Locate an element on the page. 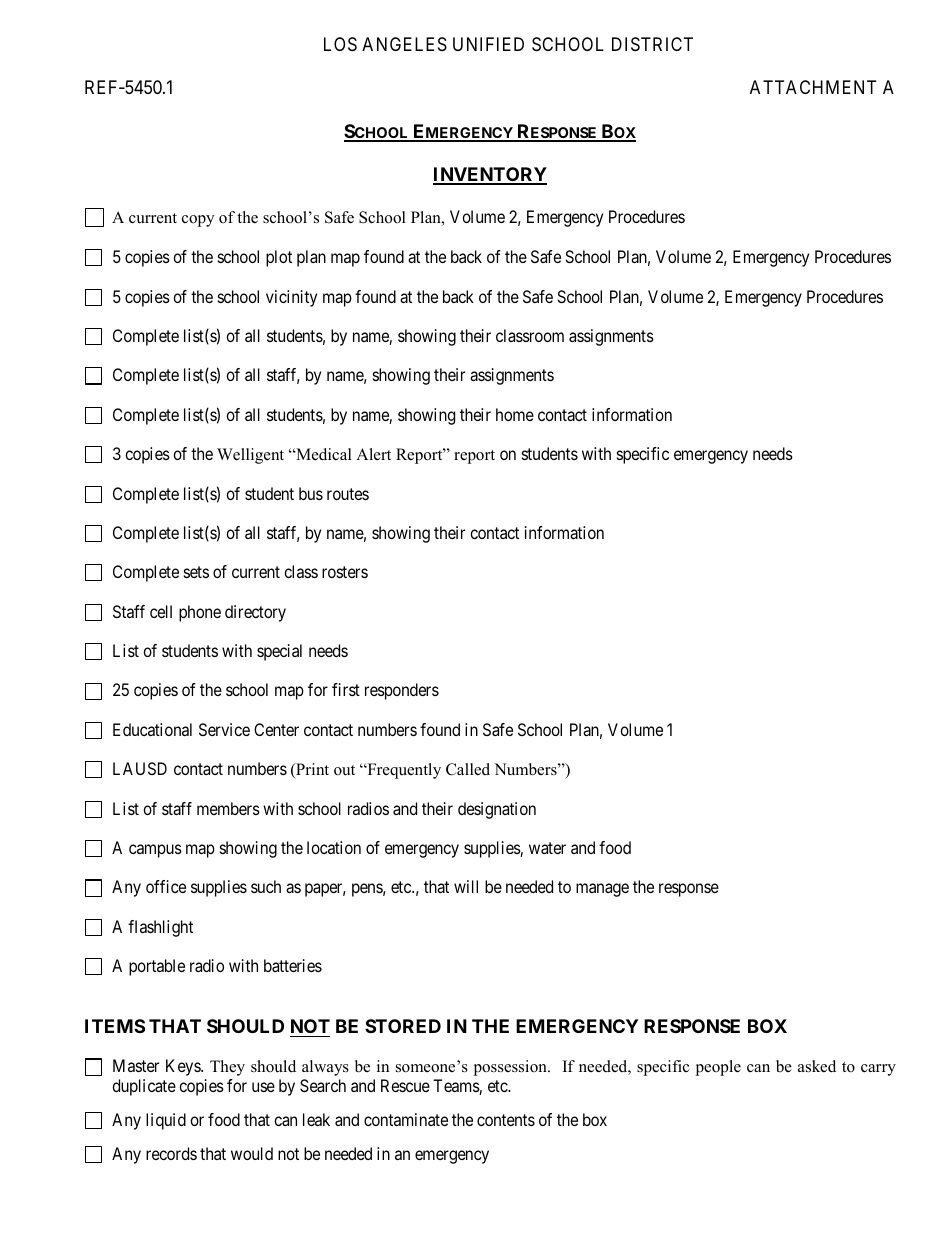  UNIFIED is located at coordinates (488, 44).
